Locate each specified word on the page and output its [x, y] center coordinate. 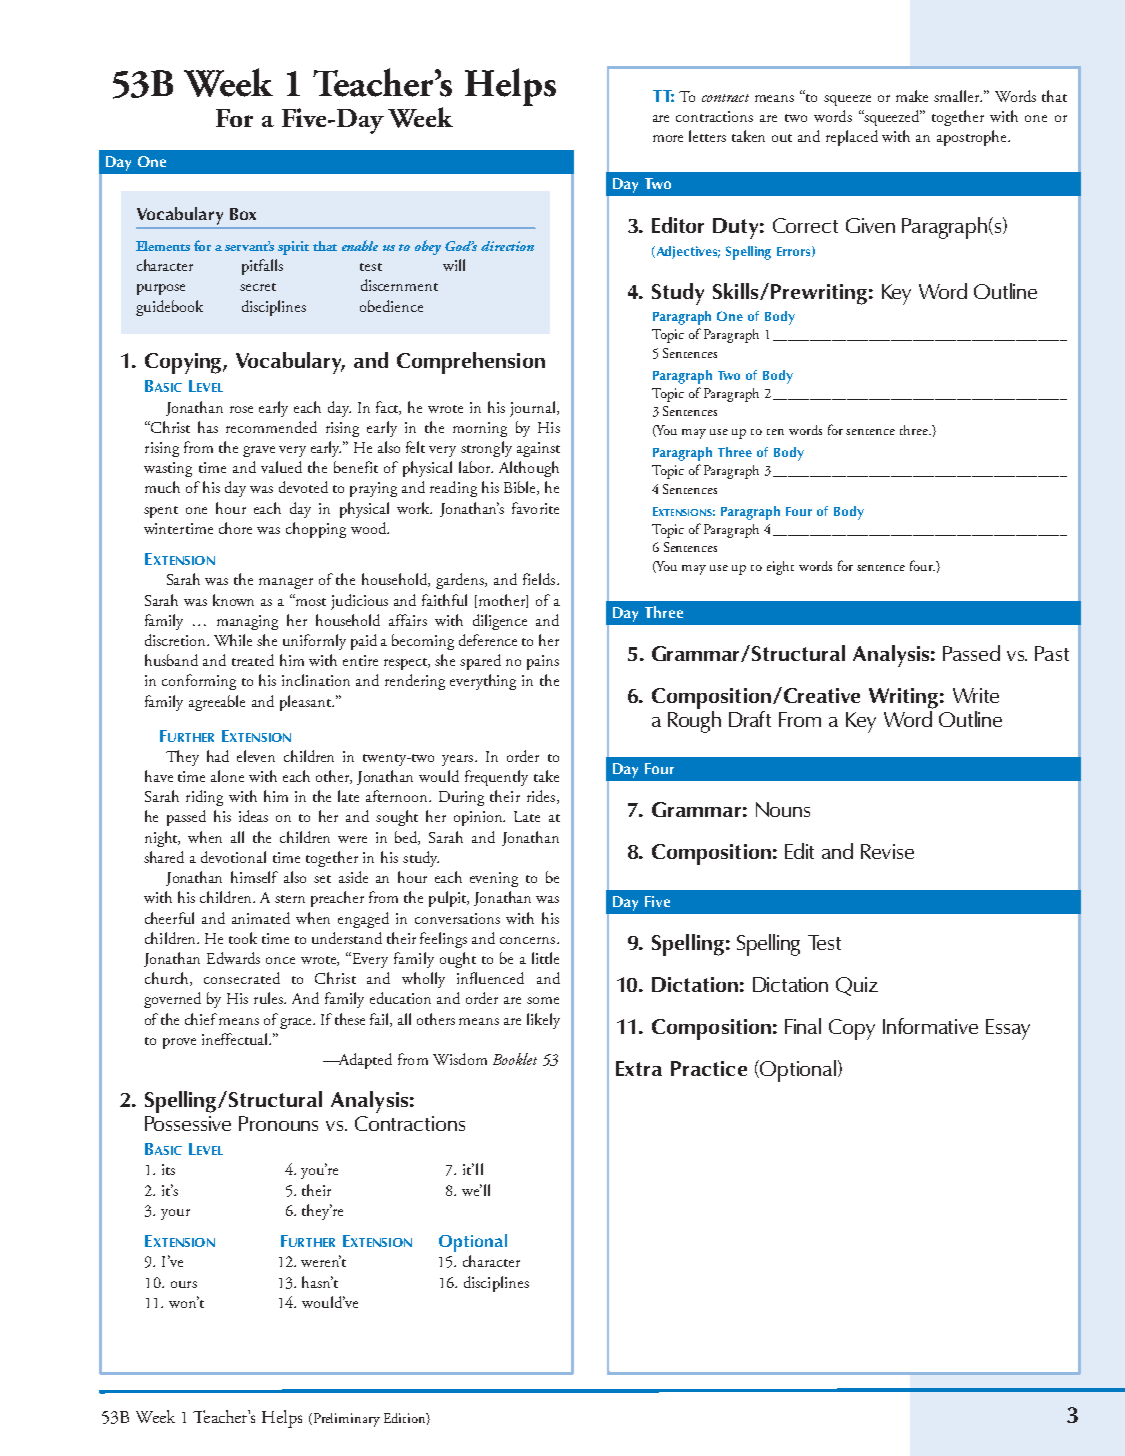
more [668, 138]
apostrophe [973, 138]
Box [243, 214]
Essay [1008, 1029]
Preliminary [345, 1420]
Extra [639, 1068]
